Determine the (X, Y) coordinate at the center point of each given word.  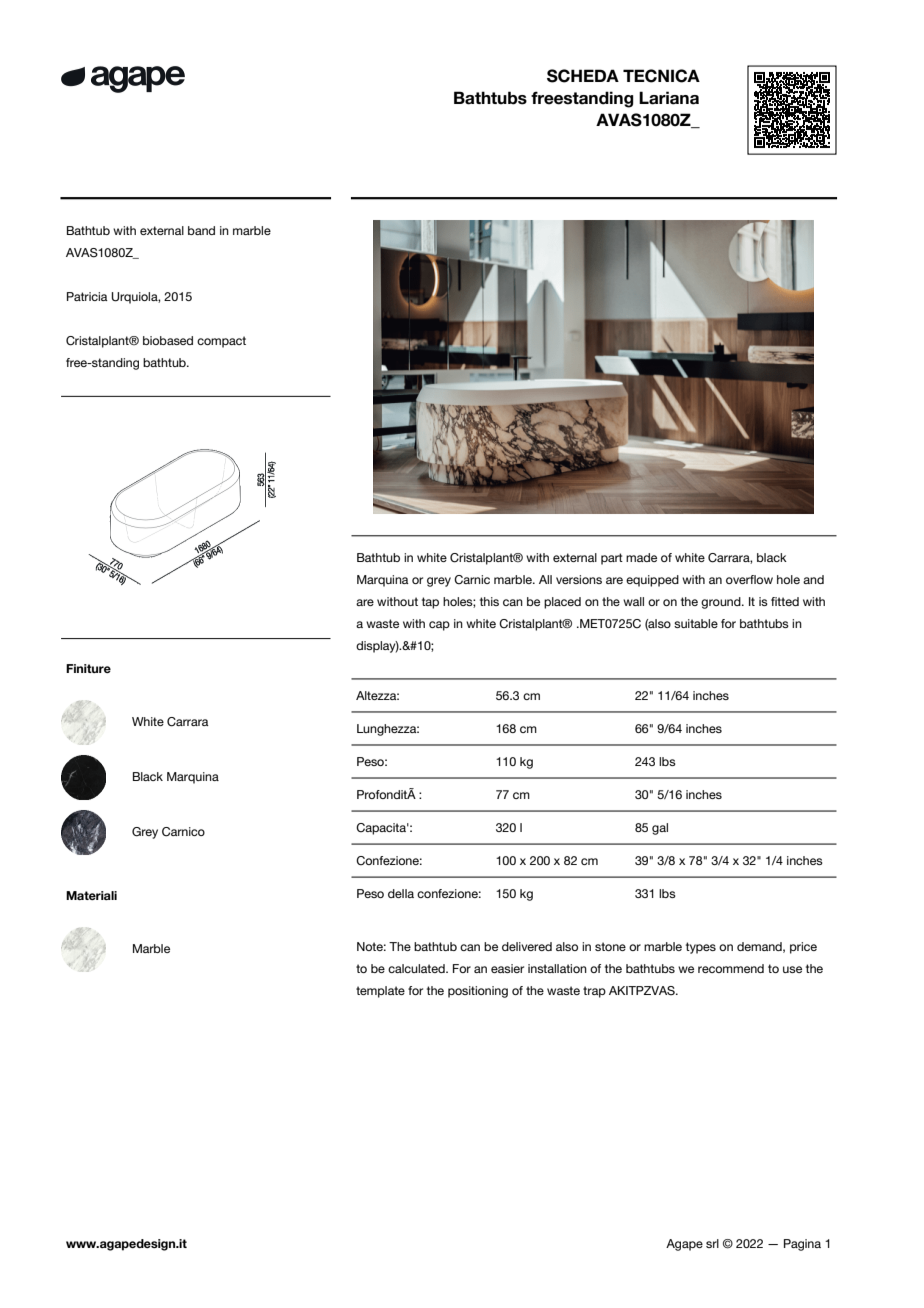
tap (430, 603)
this (489, 601)
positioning (478, 992)
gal (660, 829)
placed (562, 603)
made (641, 557)
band (201, 230)
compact (221, 342)
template (380, 992)
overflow (749, 579)
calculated (417, 968)
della (401, 893)
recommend (731, 968)
